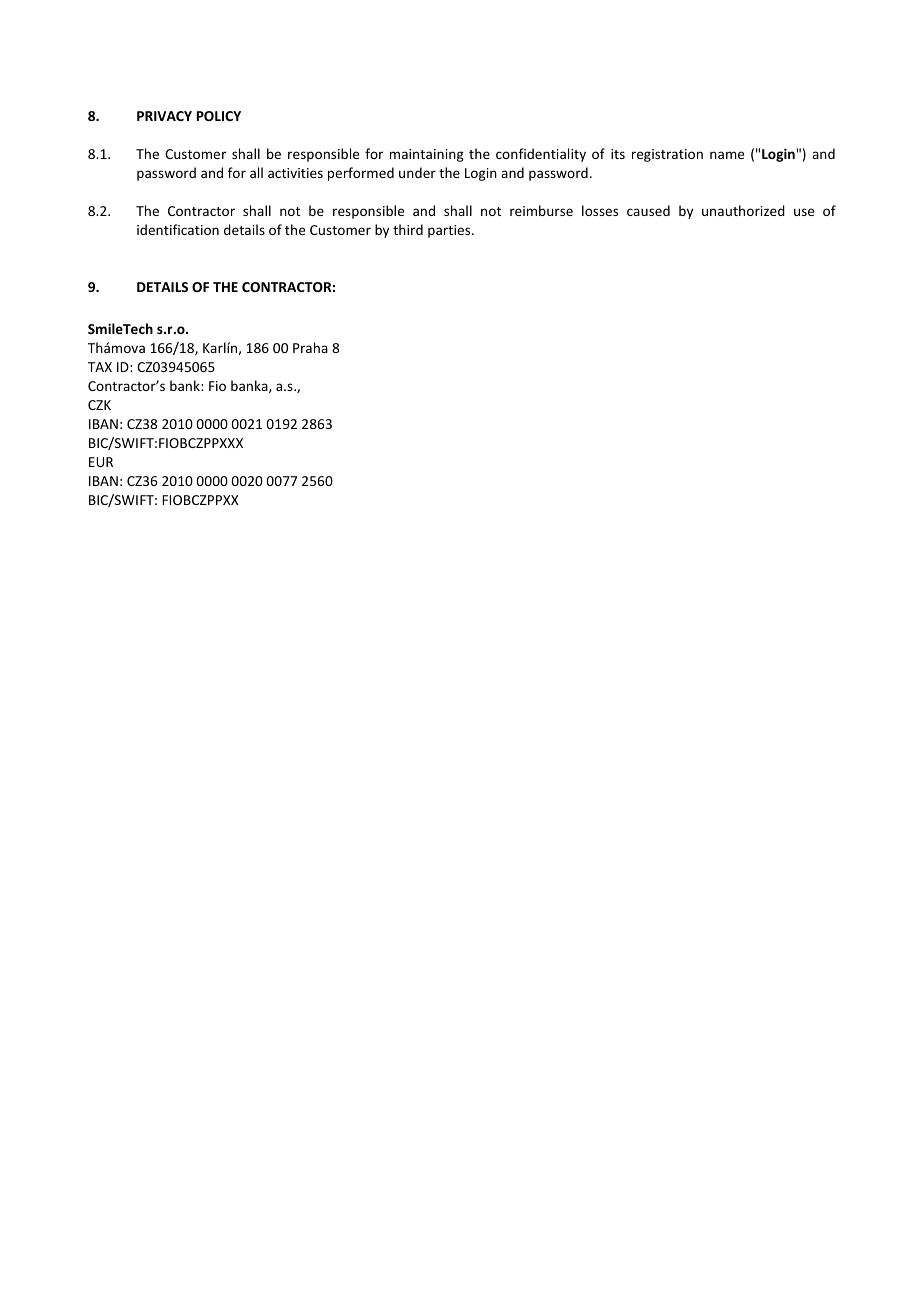 The width and height of the screenshot is (924, 1308). I want to click on registration, so click(667, 155).
